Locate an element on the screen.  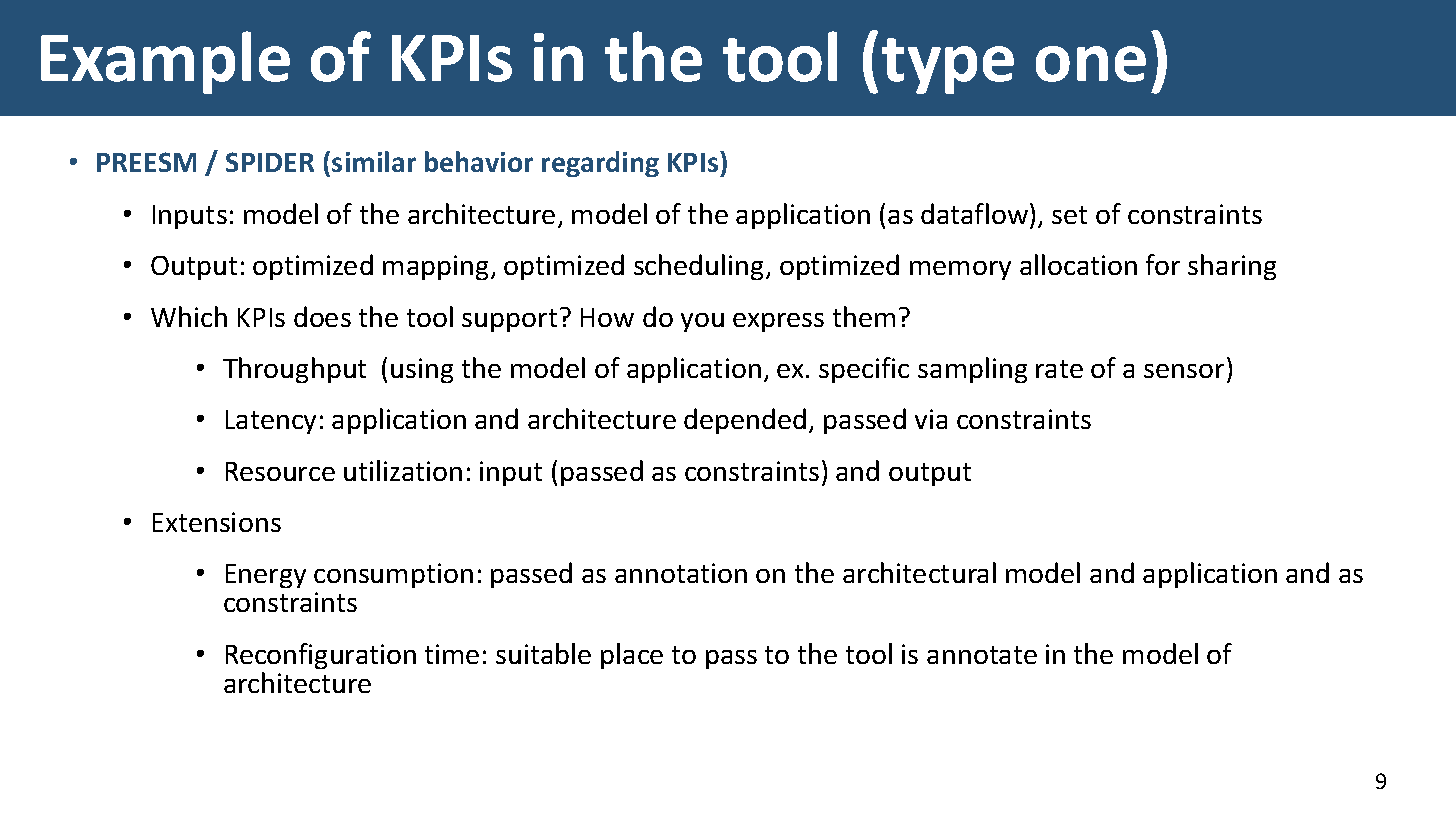
type is located at coordinates (948, 66).
